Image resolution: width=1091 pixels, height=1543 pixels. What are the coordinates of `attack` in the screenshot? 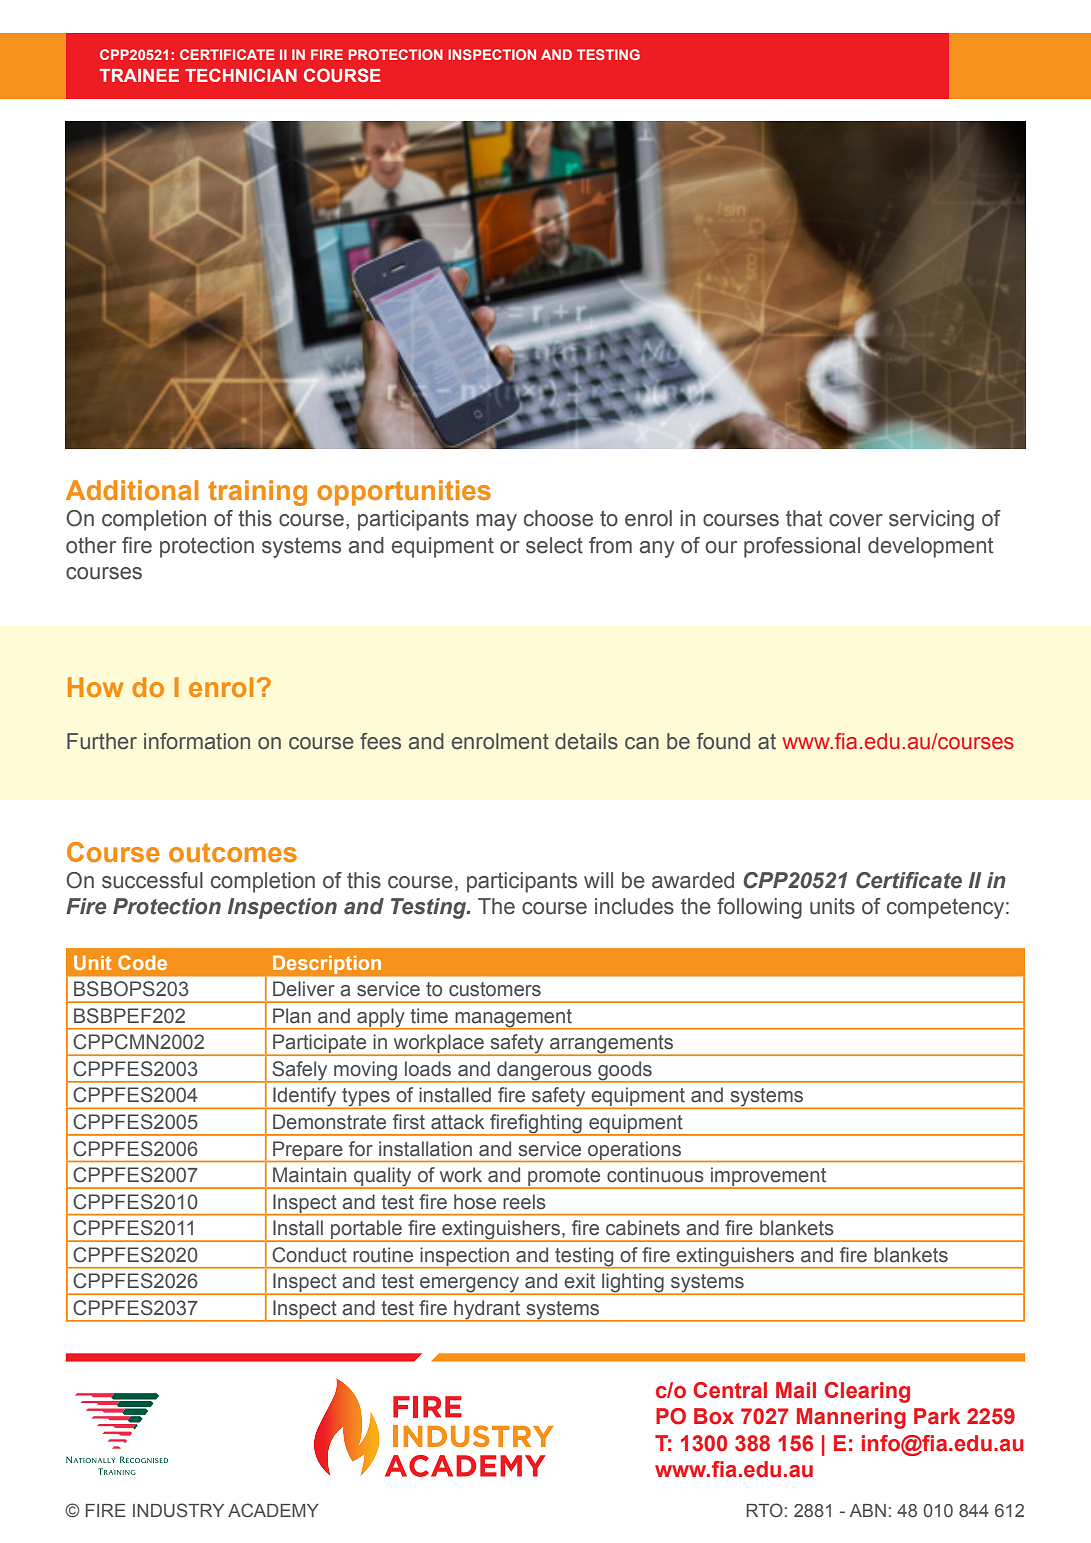 It's located at (457, 1122).
